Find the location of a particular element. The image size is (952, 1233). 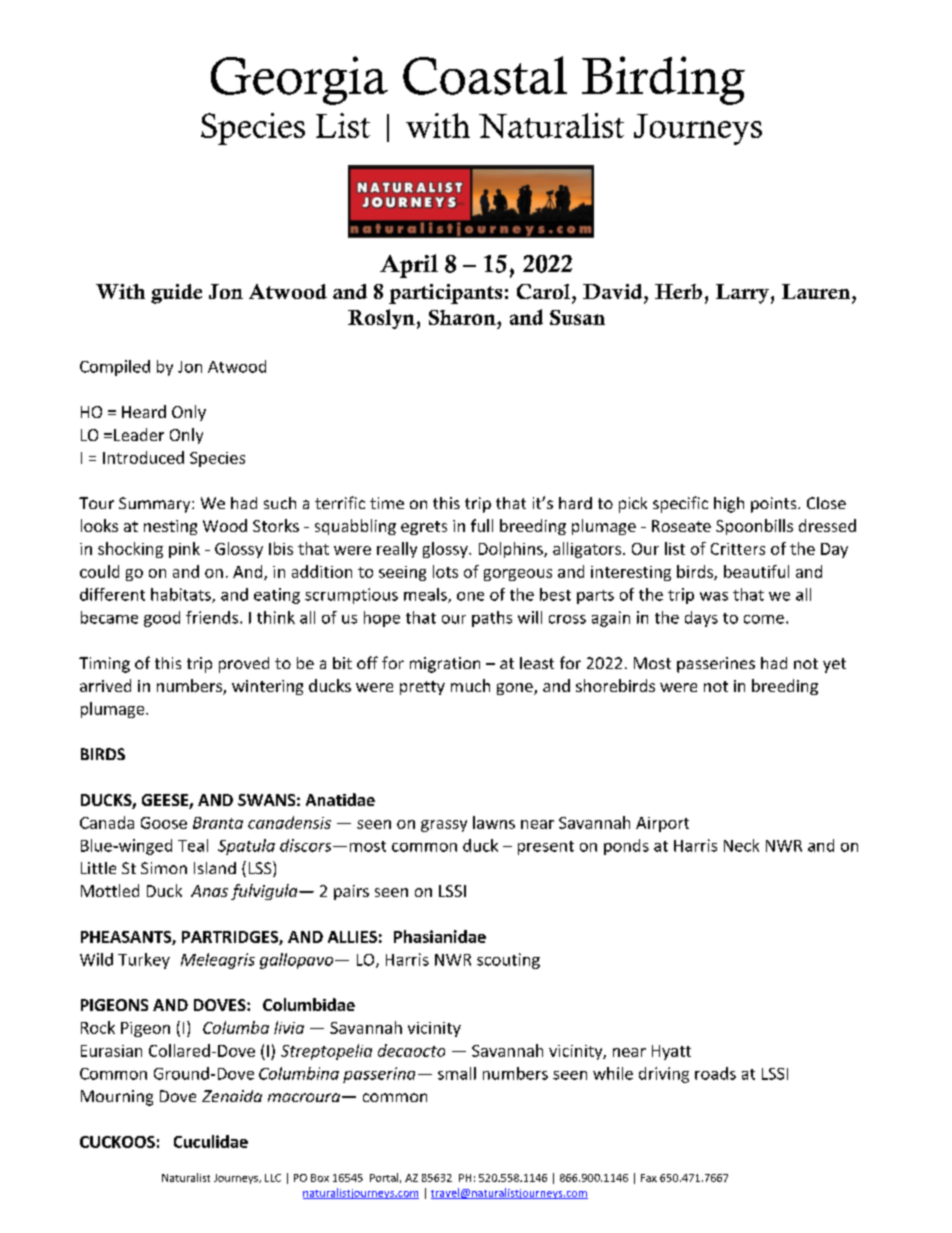

Compiled is located at coordinates (115, 368).
